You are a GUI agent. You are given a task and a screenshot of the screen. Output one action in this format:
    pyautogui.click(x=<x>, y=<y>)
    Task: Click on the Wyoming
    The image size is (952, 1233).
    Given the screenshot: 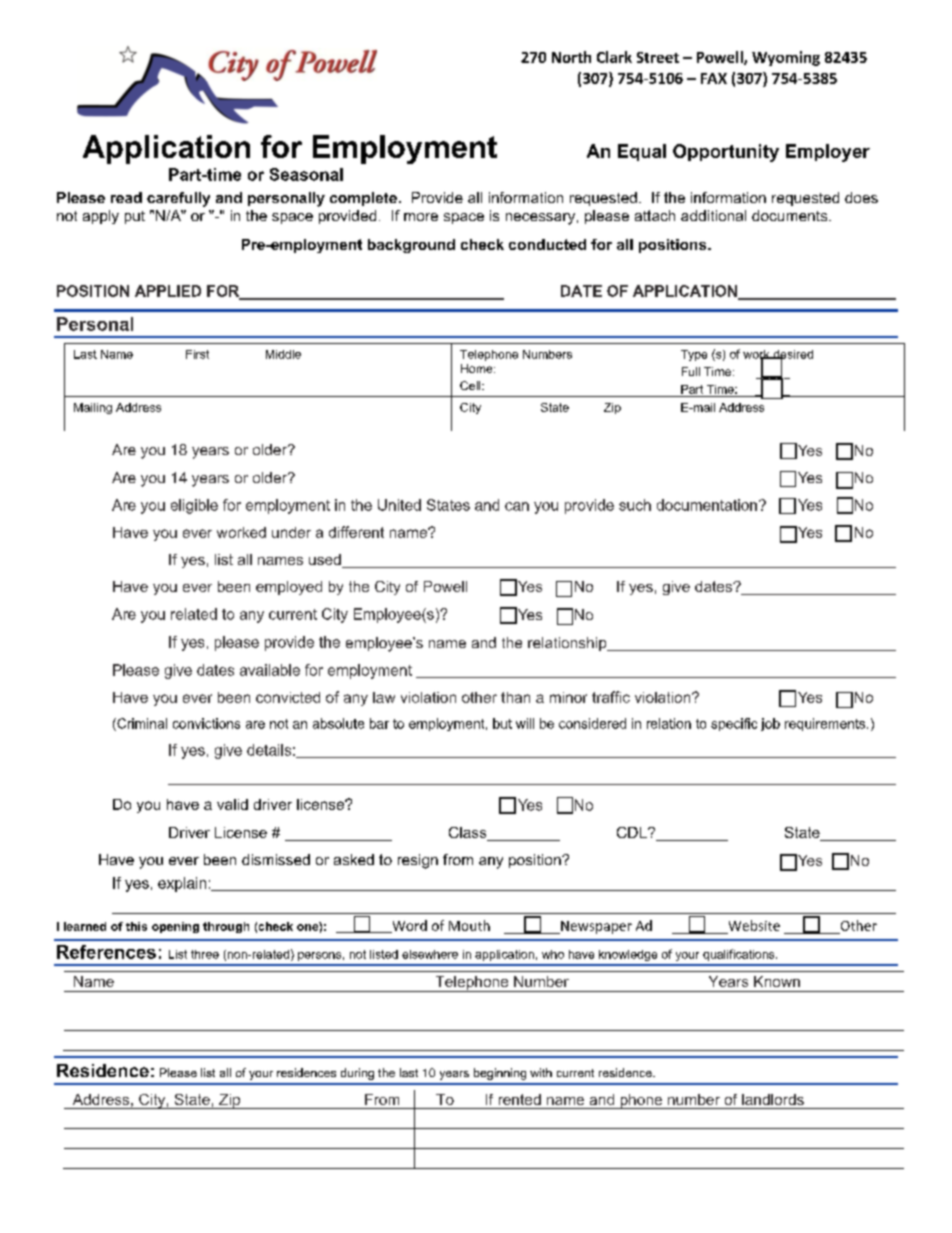 What is the action you would take?
    pyautogui.click(x=786, y=58)
